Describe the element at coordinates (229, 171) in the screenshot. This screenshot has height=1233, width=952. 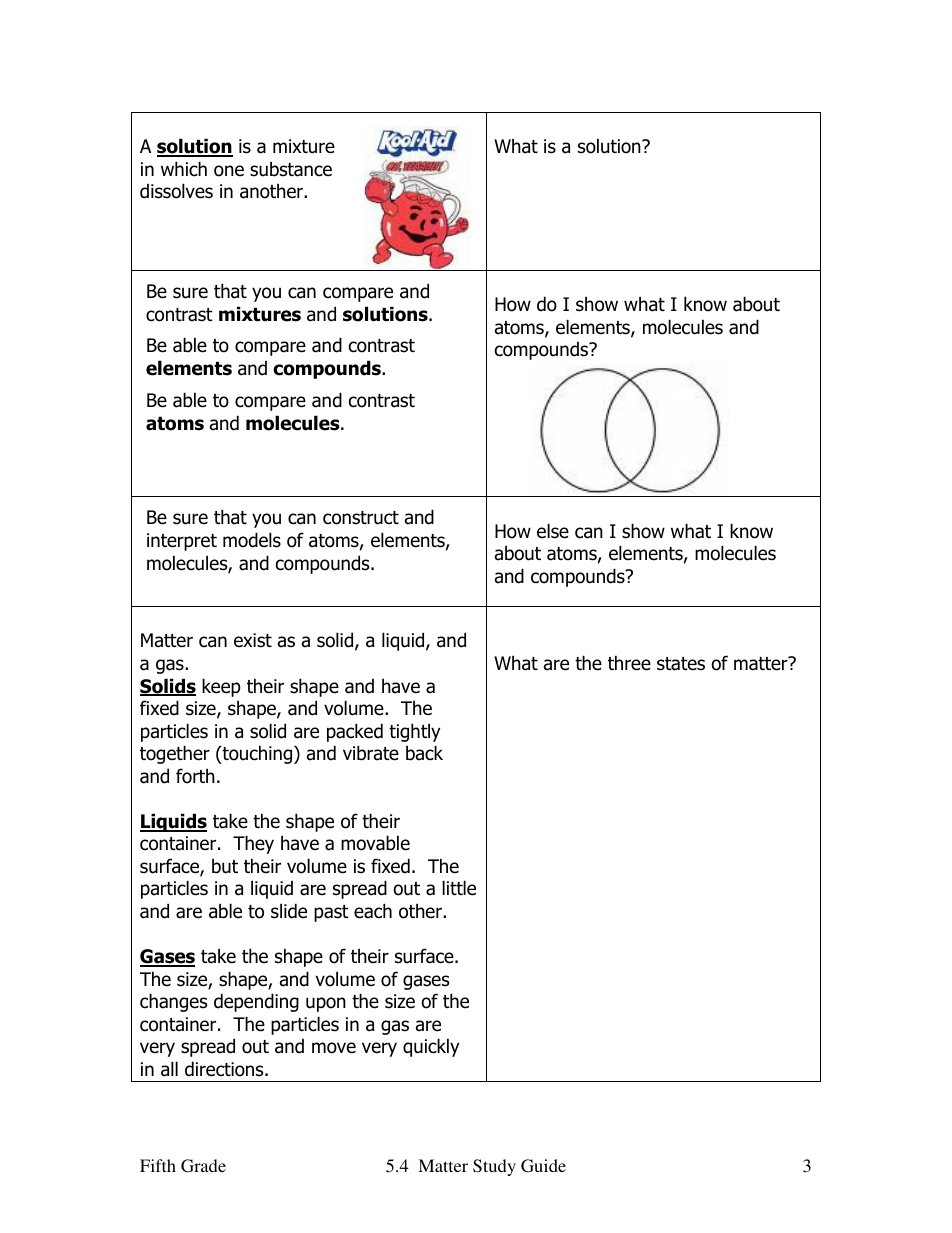
I see `one` at that location.
